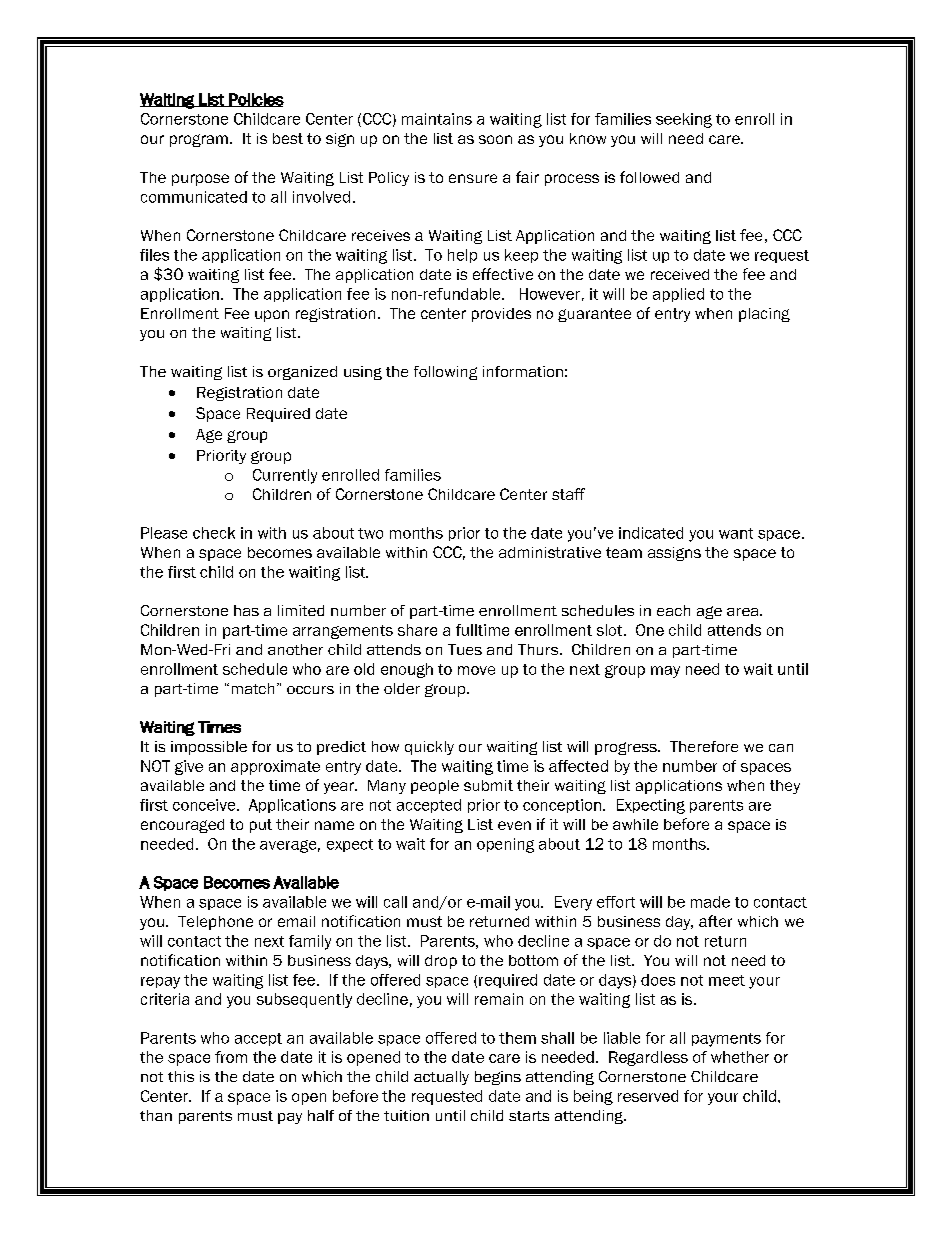 This image has height=1233, width=952. I want to click on Tues, so click(465, 649).
